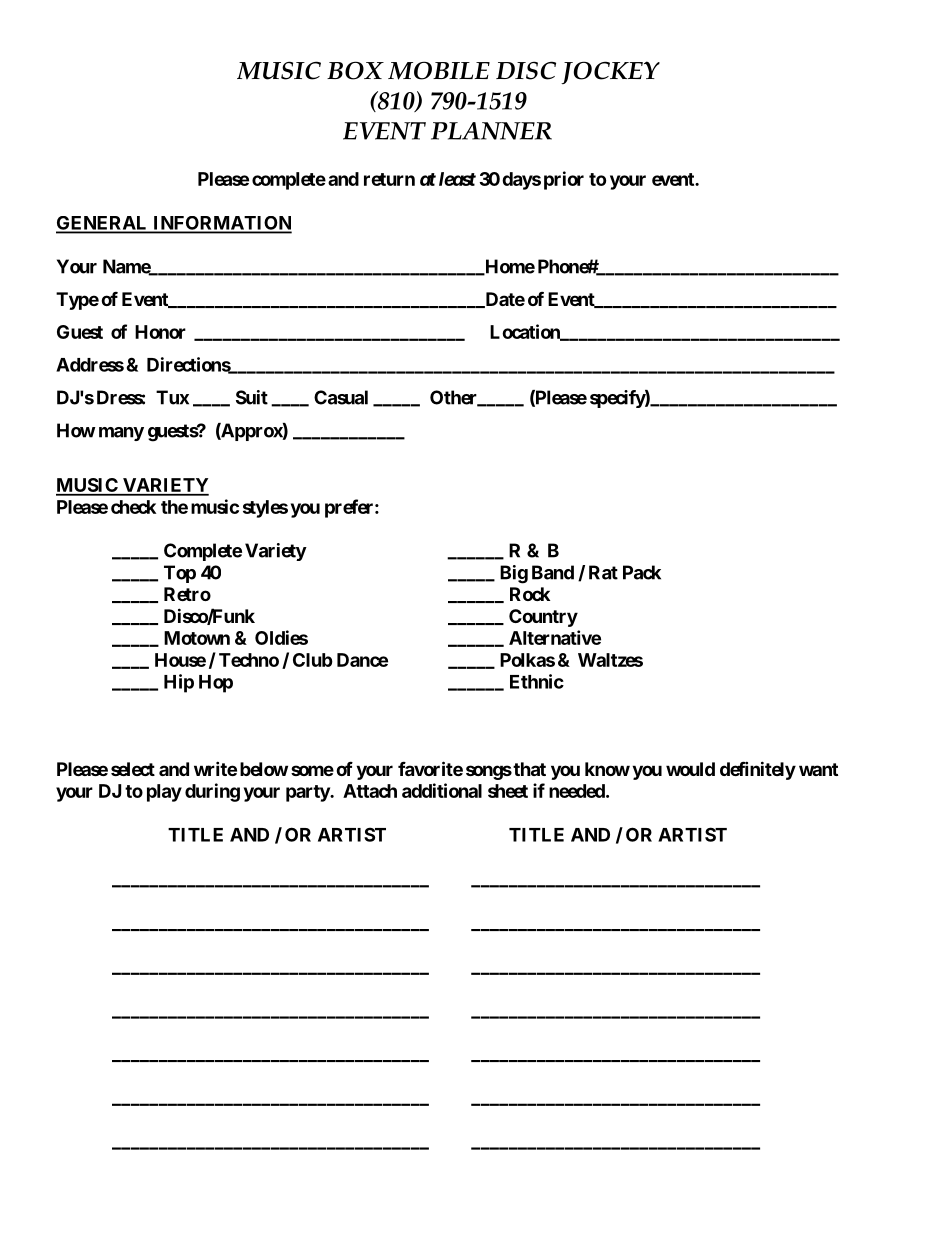 The image size is (952, 1233). I want to click on Casual, so click(341, 397).
